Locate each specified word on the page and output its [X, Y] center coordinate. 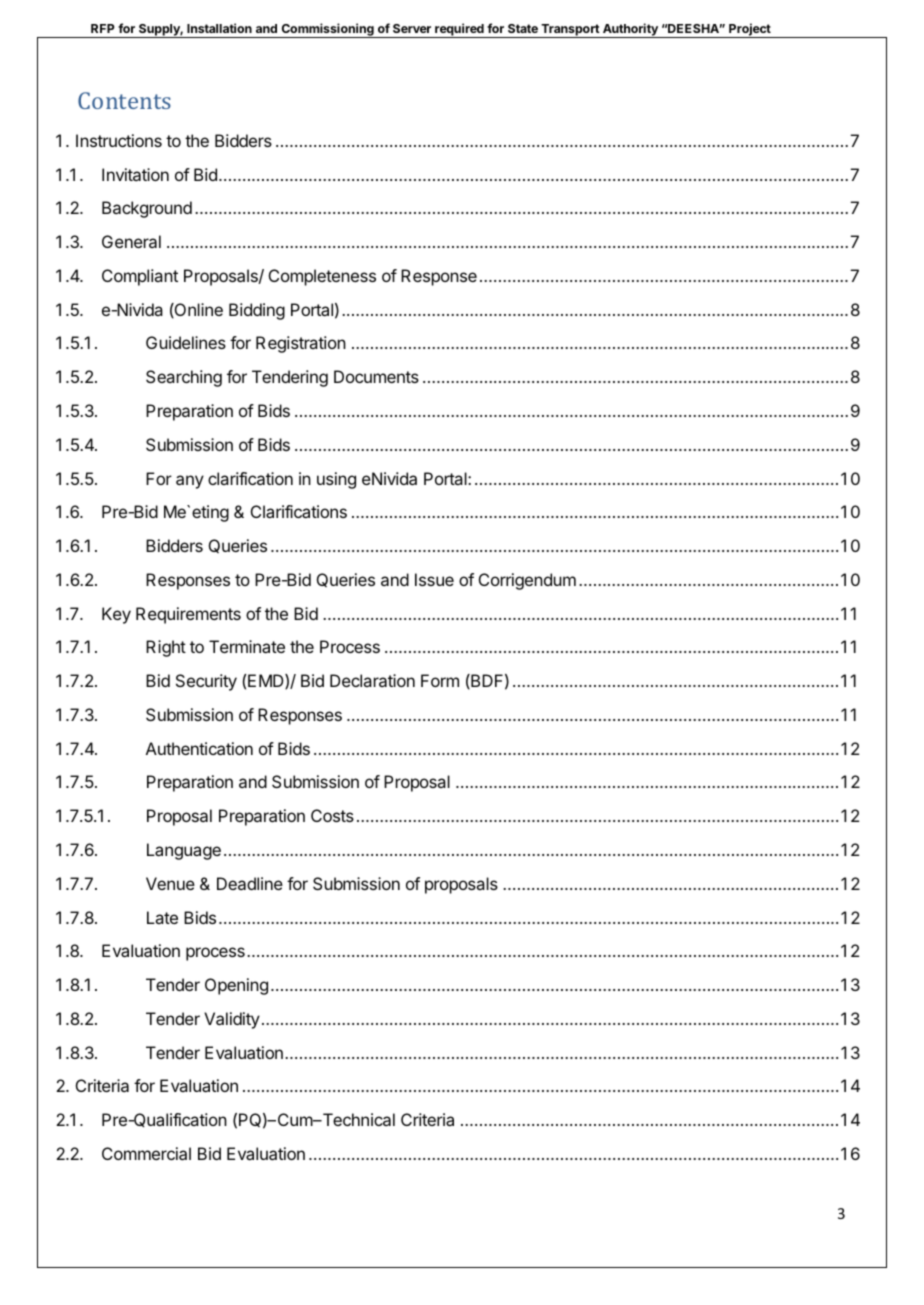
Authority [630, 30]
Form [440, 680]
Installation [219, 28]
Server [412, 28]
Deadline [250, 883]
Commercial [146, 1153]
